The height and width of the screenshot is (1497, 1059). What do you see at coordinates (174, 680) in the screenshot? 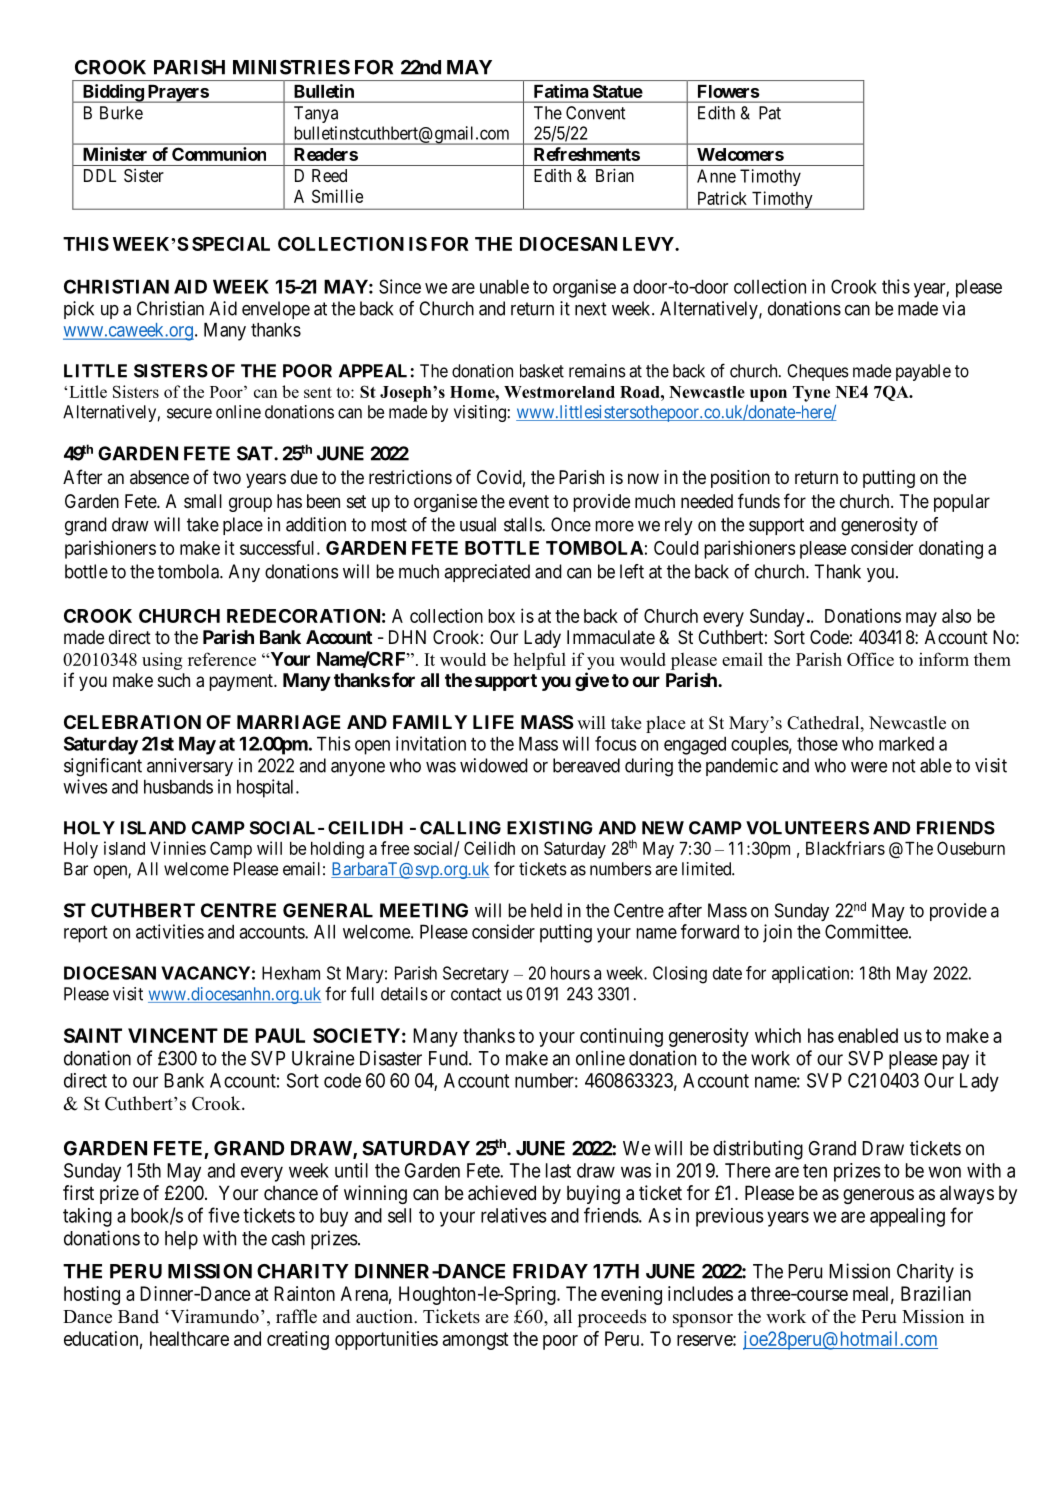
I see `such` at bounding box center [174, 680].
